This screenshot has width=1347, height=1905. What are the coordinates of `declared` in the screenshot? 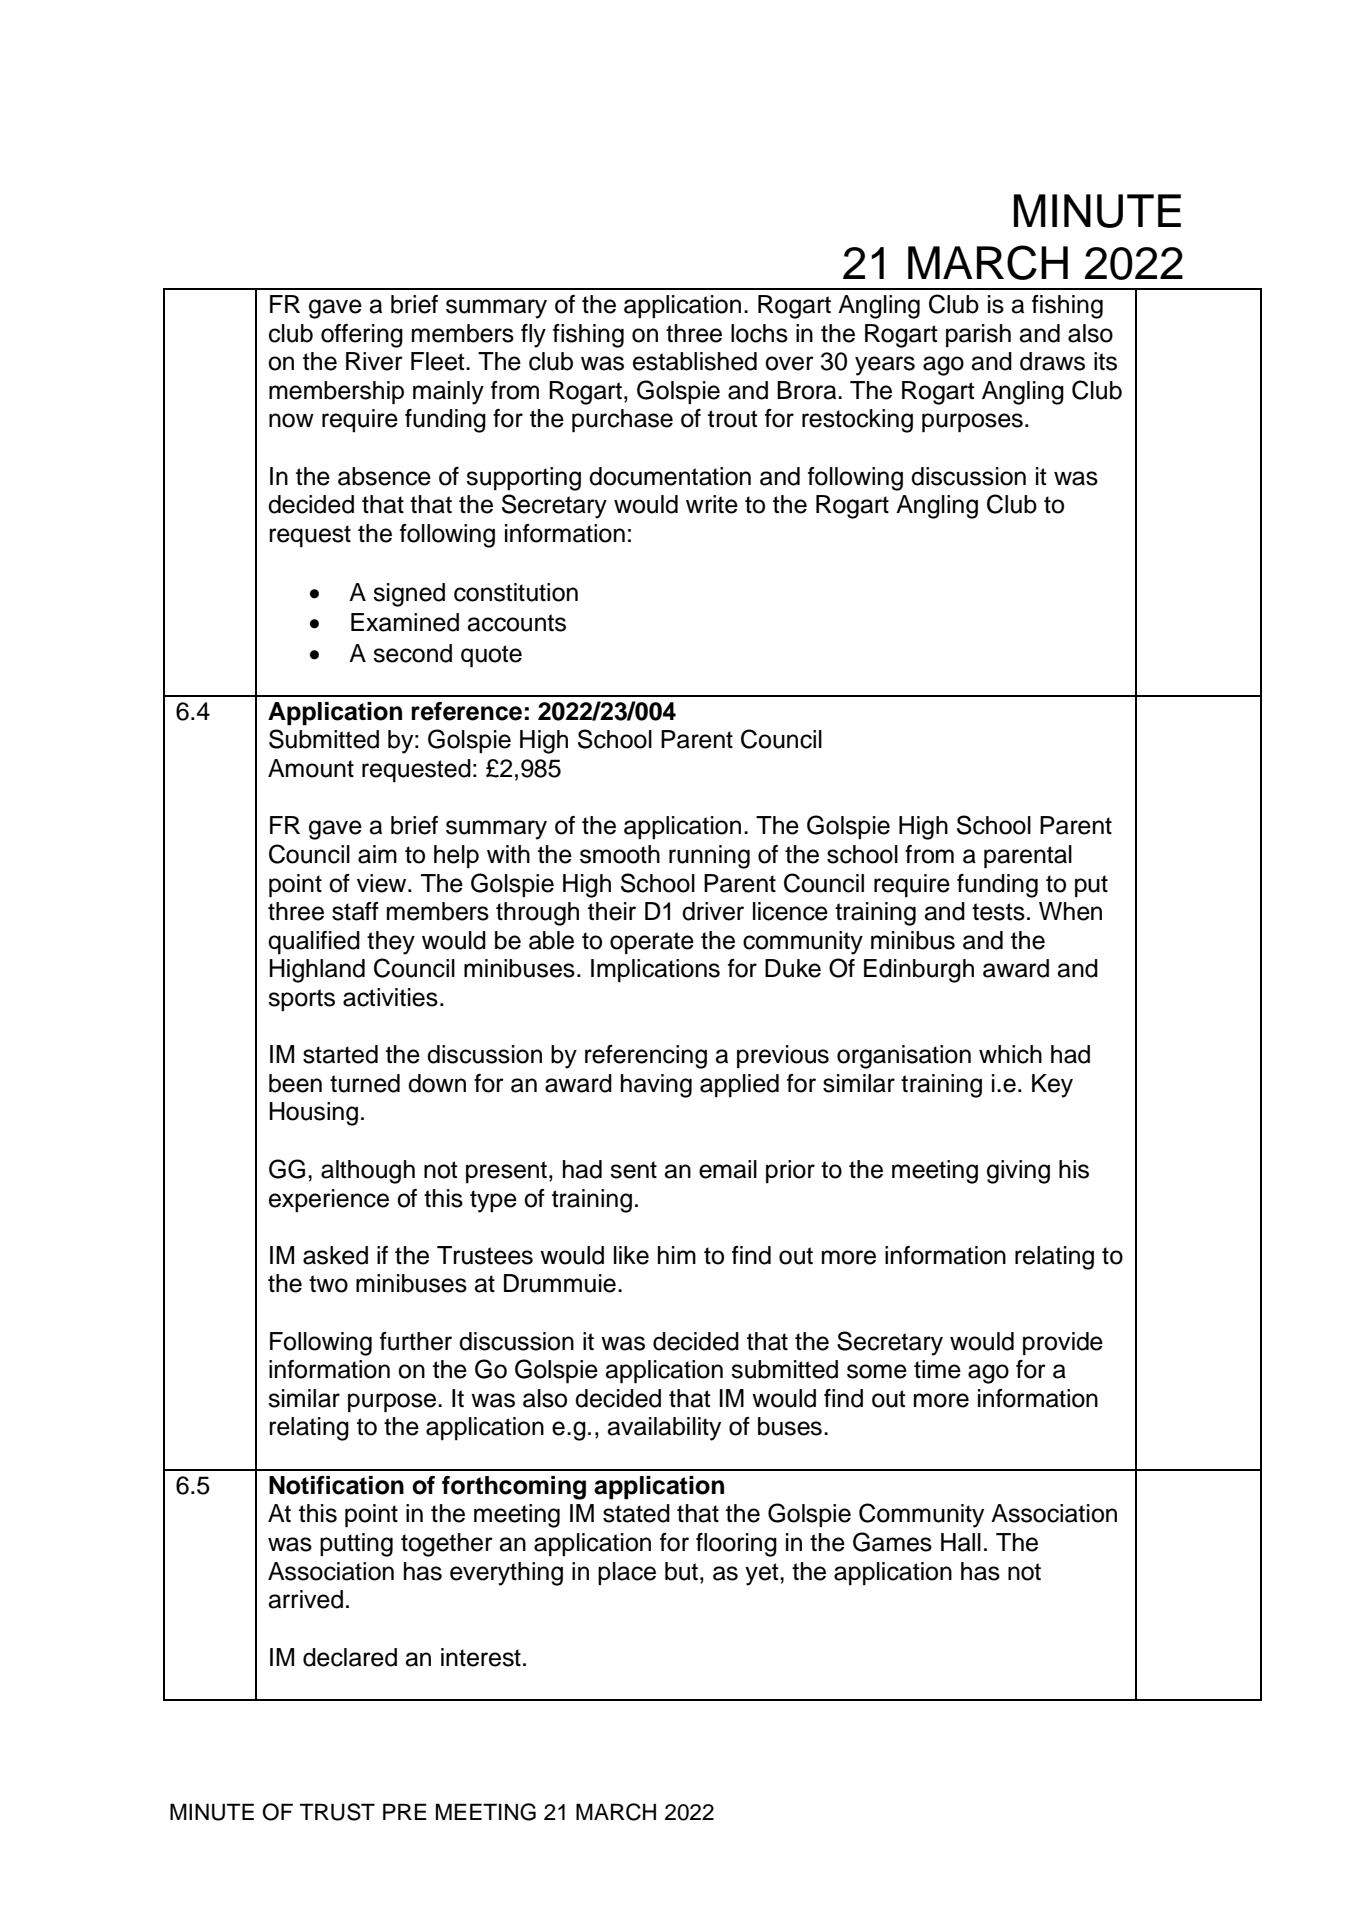 It's located at (350, 1657).
